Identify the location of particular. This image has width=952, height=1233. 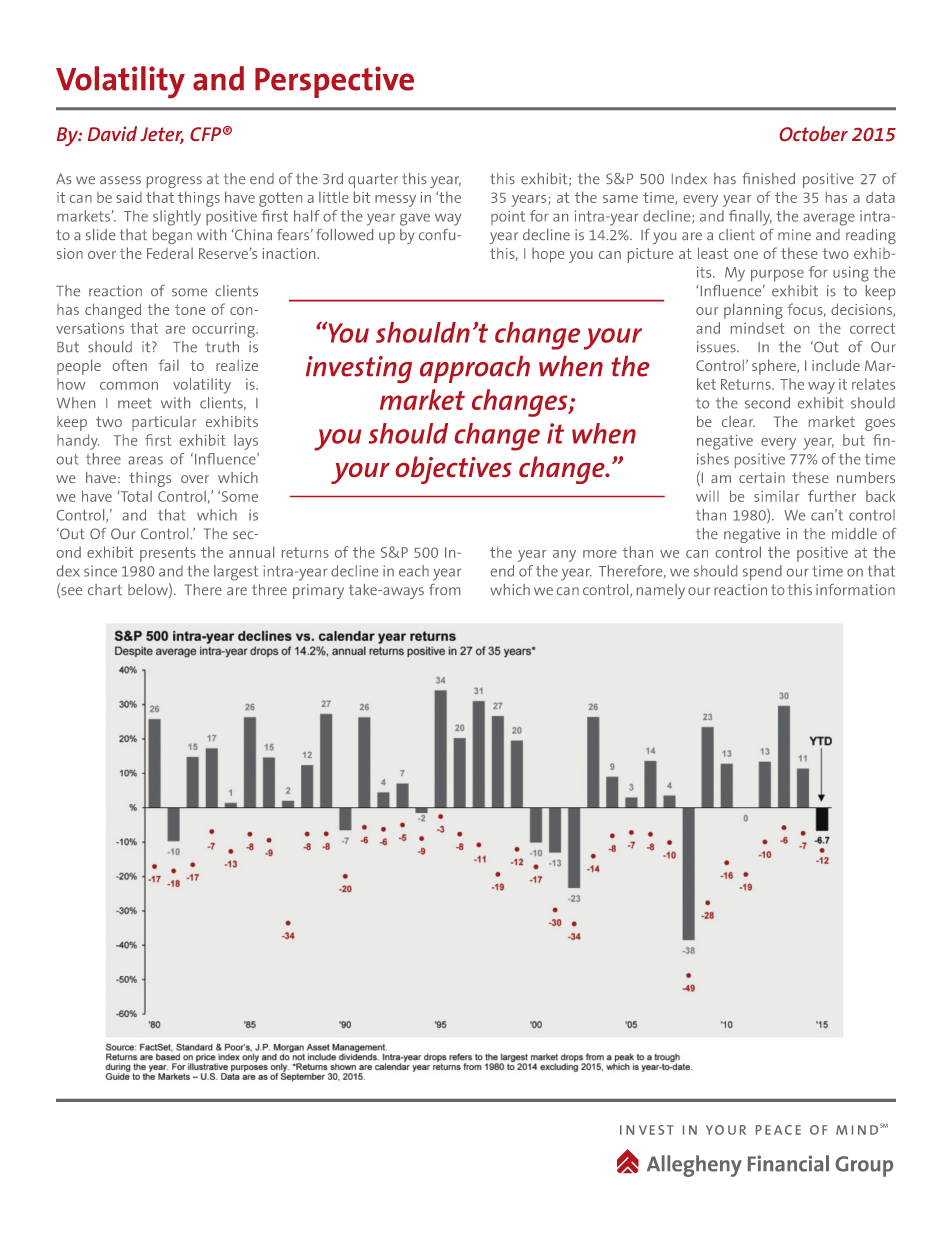
(164, 423).
